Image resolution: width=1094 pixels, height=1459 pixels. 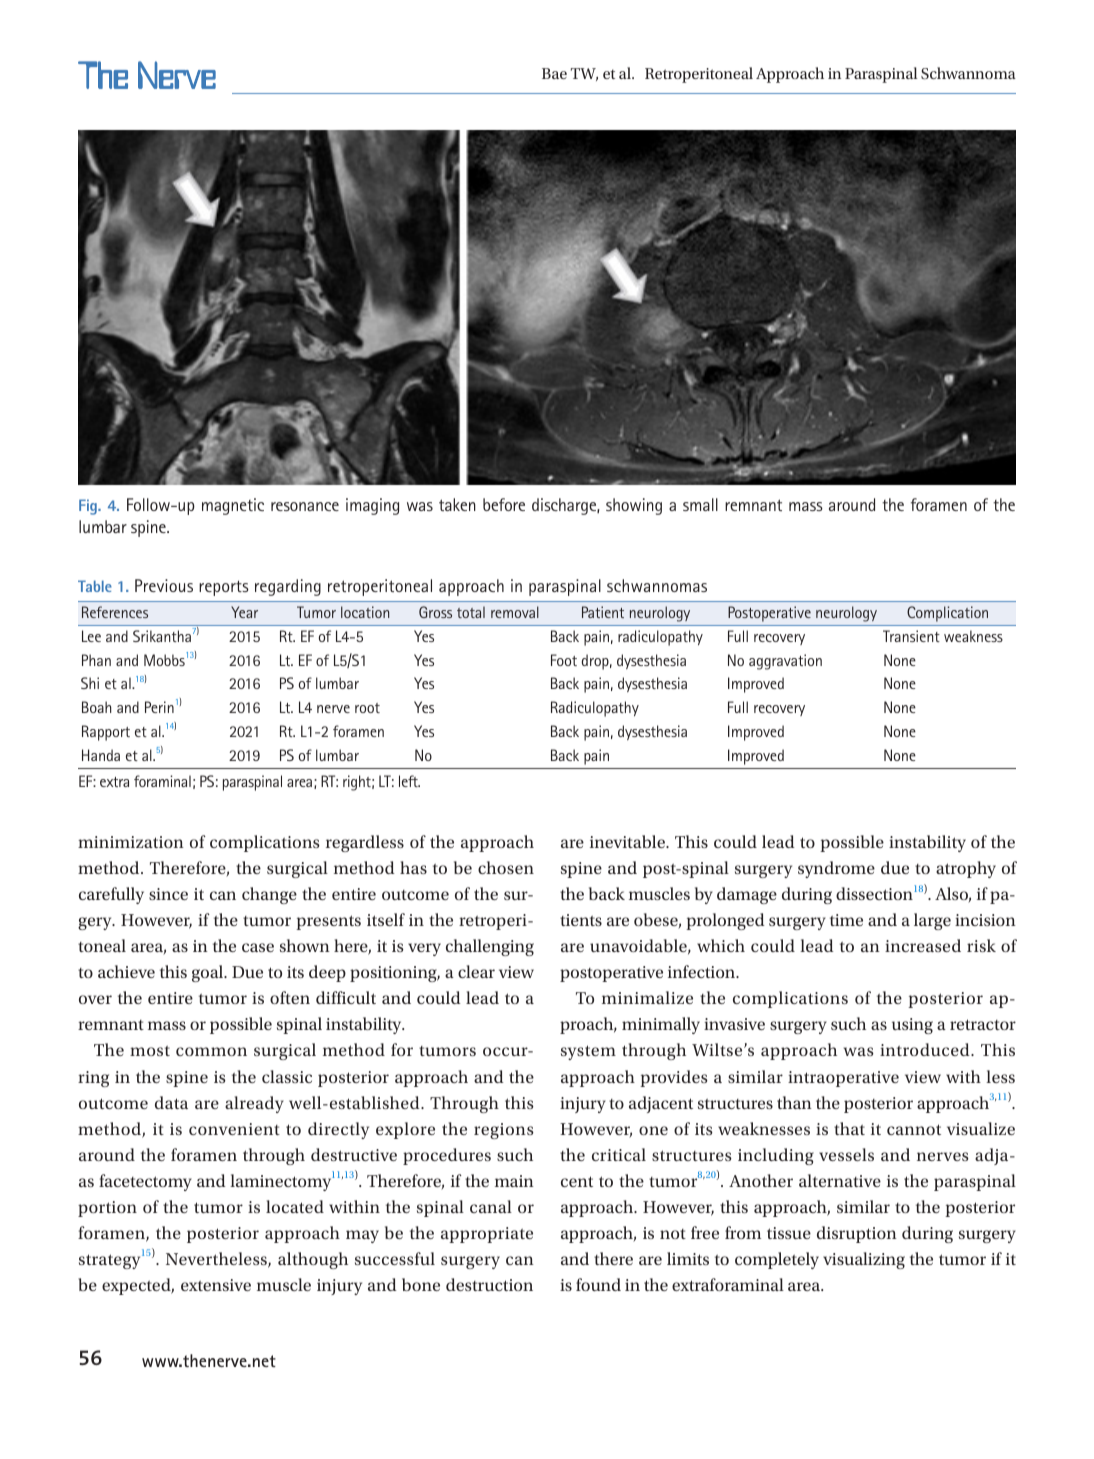 I want to click on before, so click(x=504, y=504).
